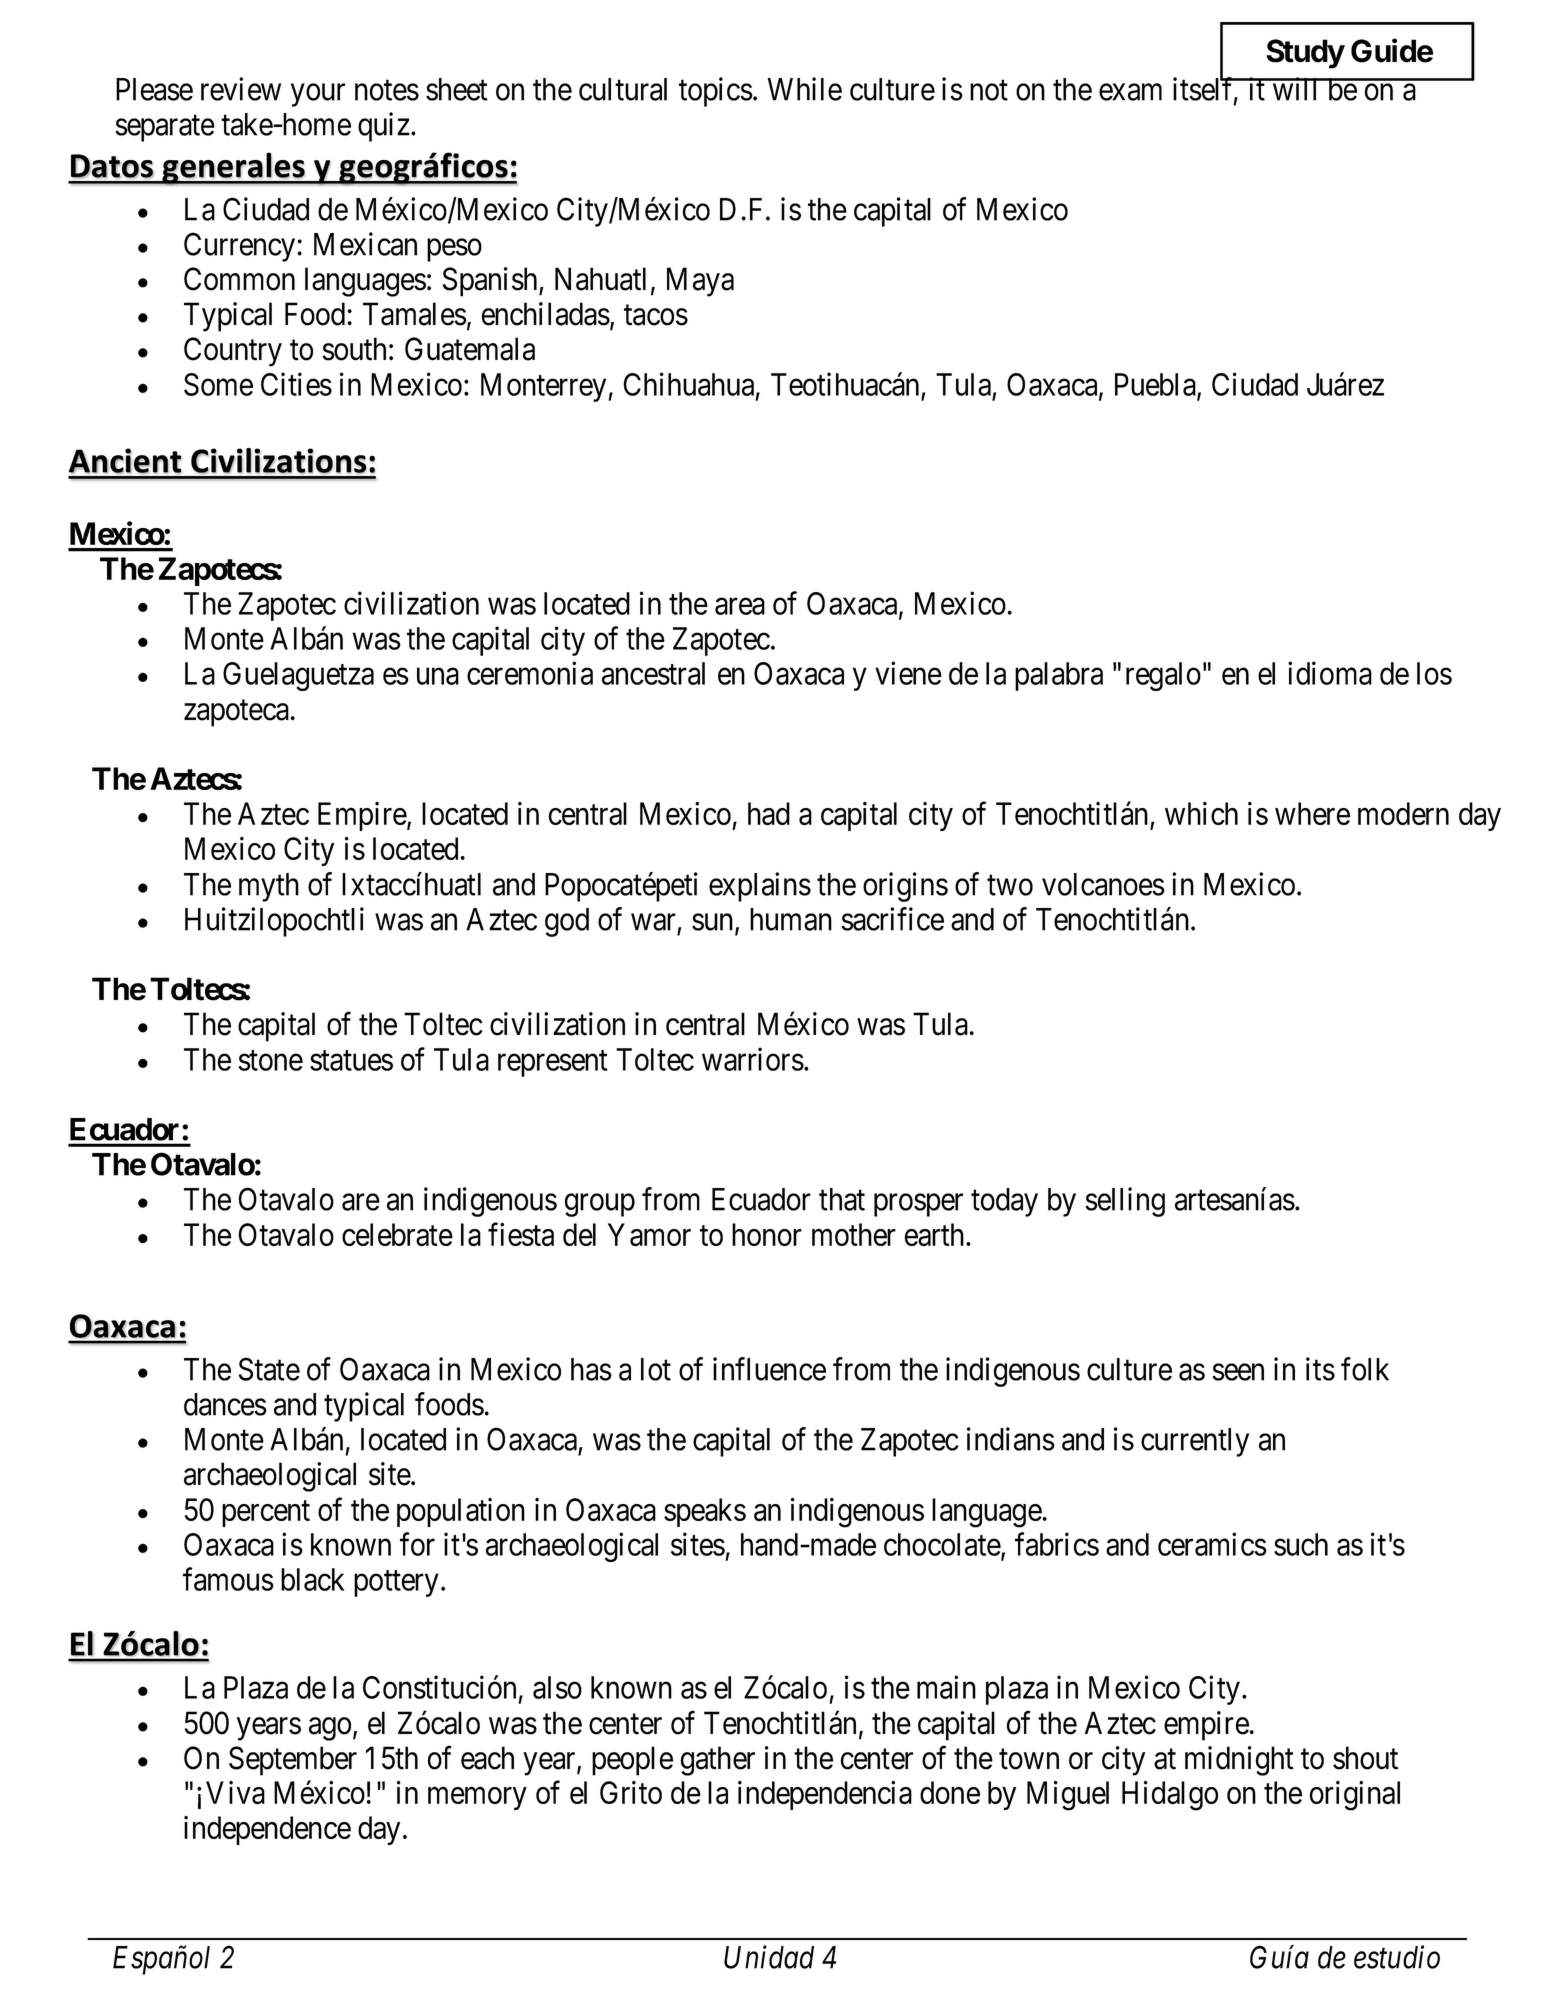 The image size is (1554, 2011). Describe the element at coordinates (804, 89) in the screenshot. I see `While` at that location.
